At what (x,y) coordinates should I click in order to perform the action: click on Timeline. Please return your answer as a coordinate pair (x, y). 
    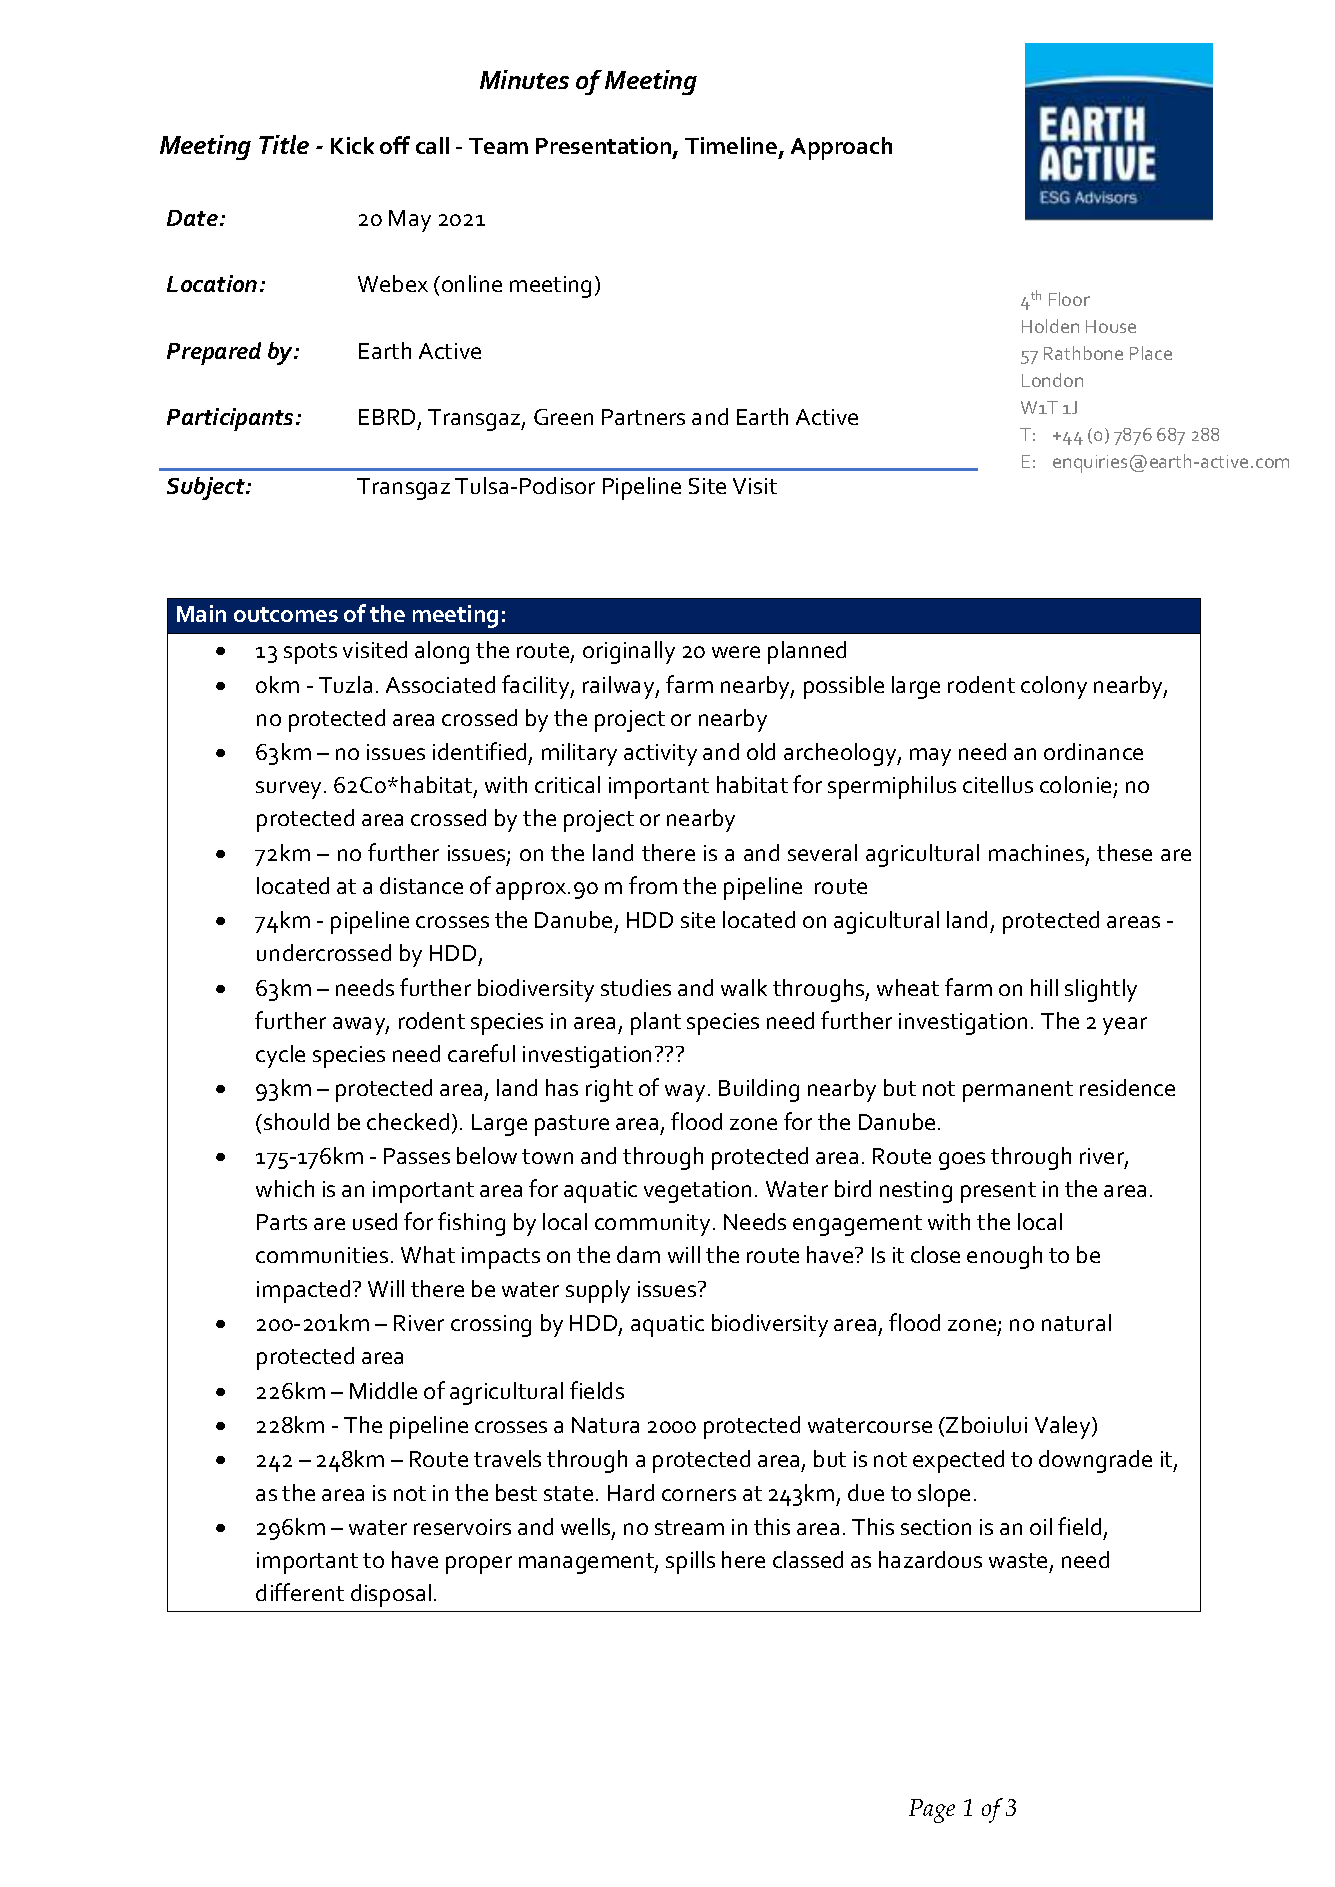
    Looking at the image, I should click on (731, 145).
